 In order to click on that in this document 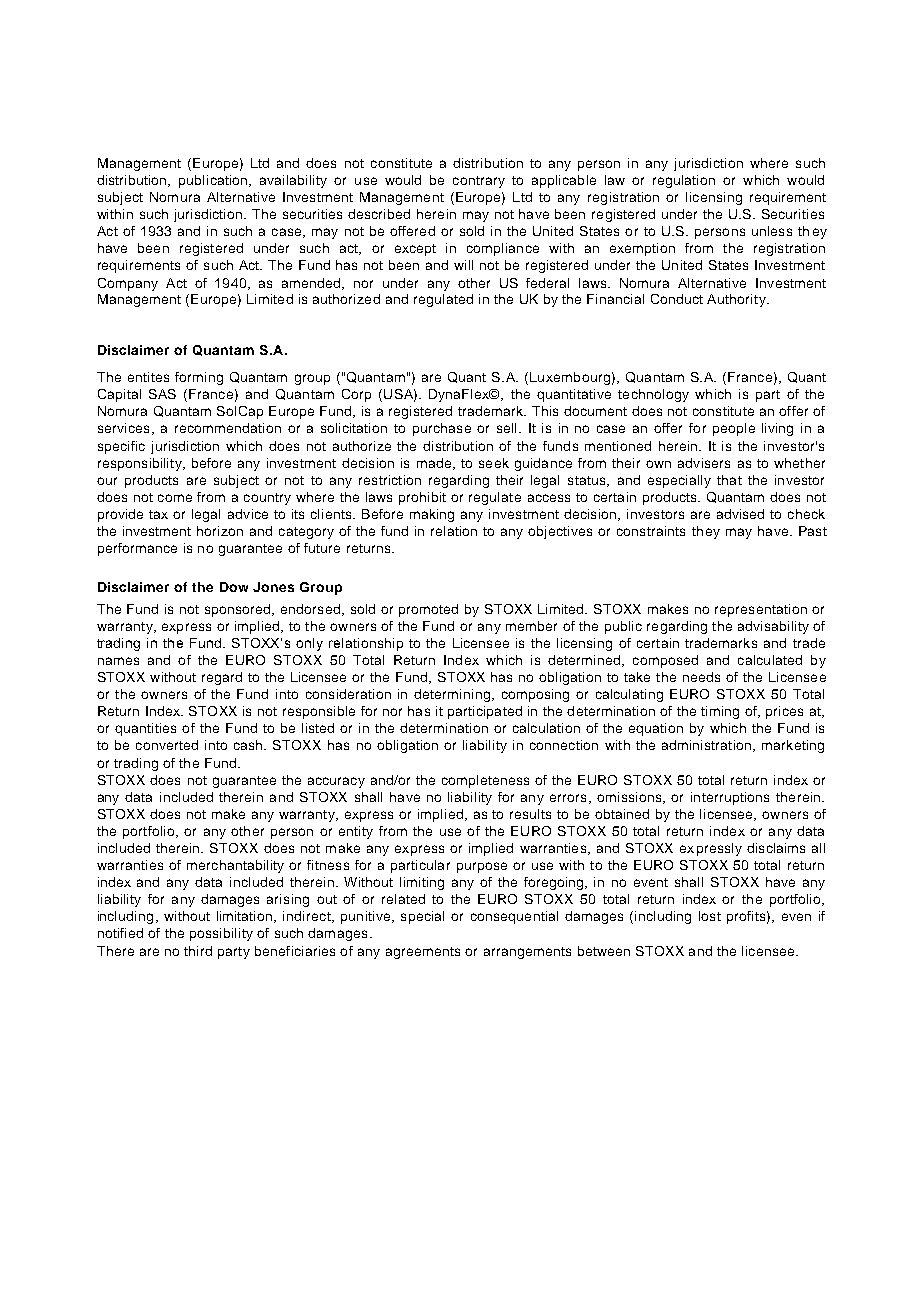, I will do `click(729, 480)`.
